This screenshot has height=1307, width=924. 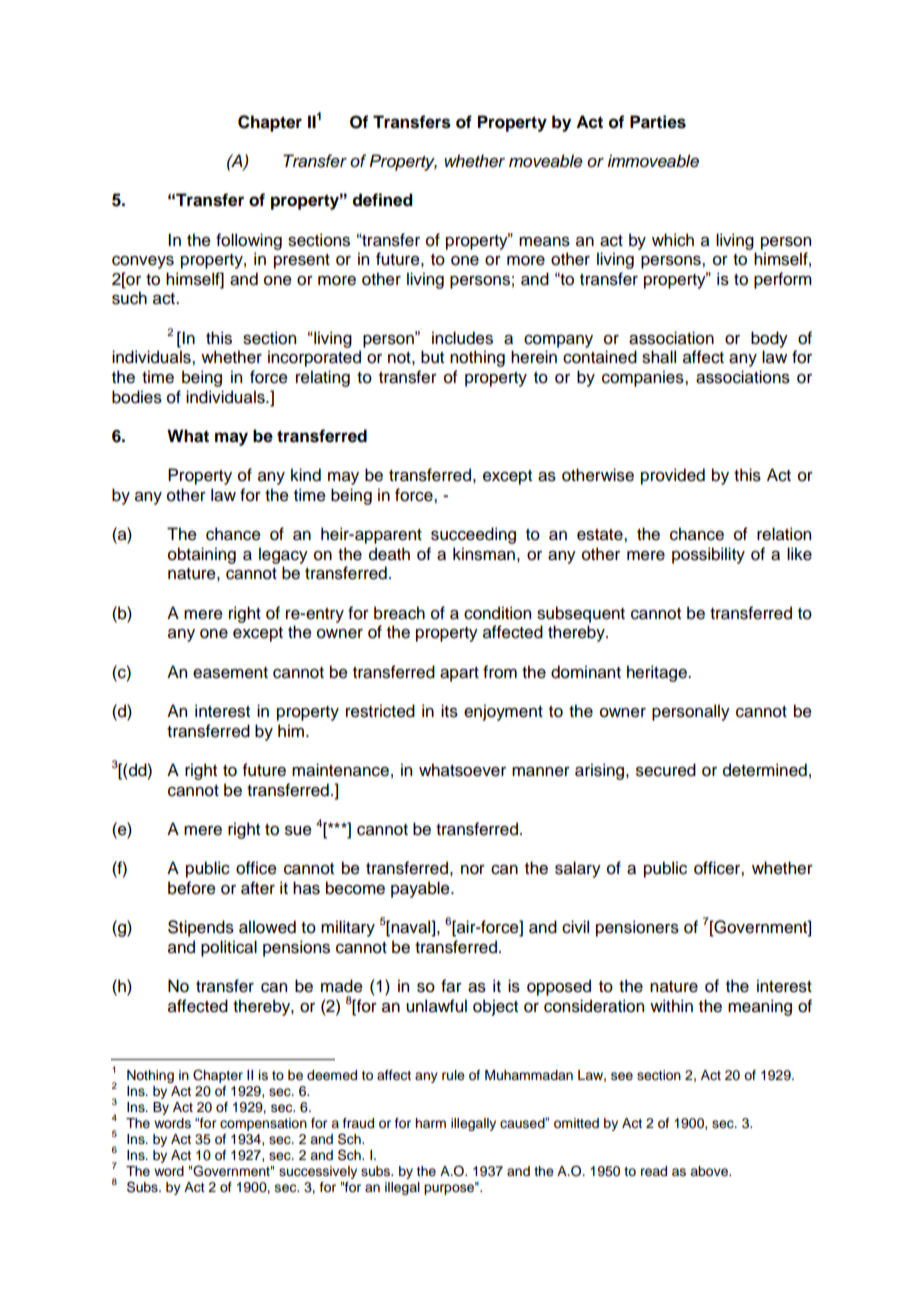 What do you see at coordinates (382, 200) in the screenshot?
I see `defined` at bounding box center [382, 200].
